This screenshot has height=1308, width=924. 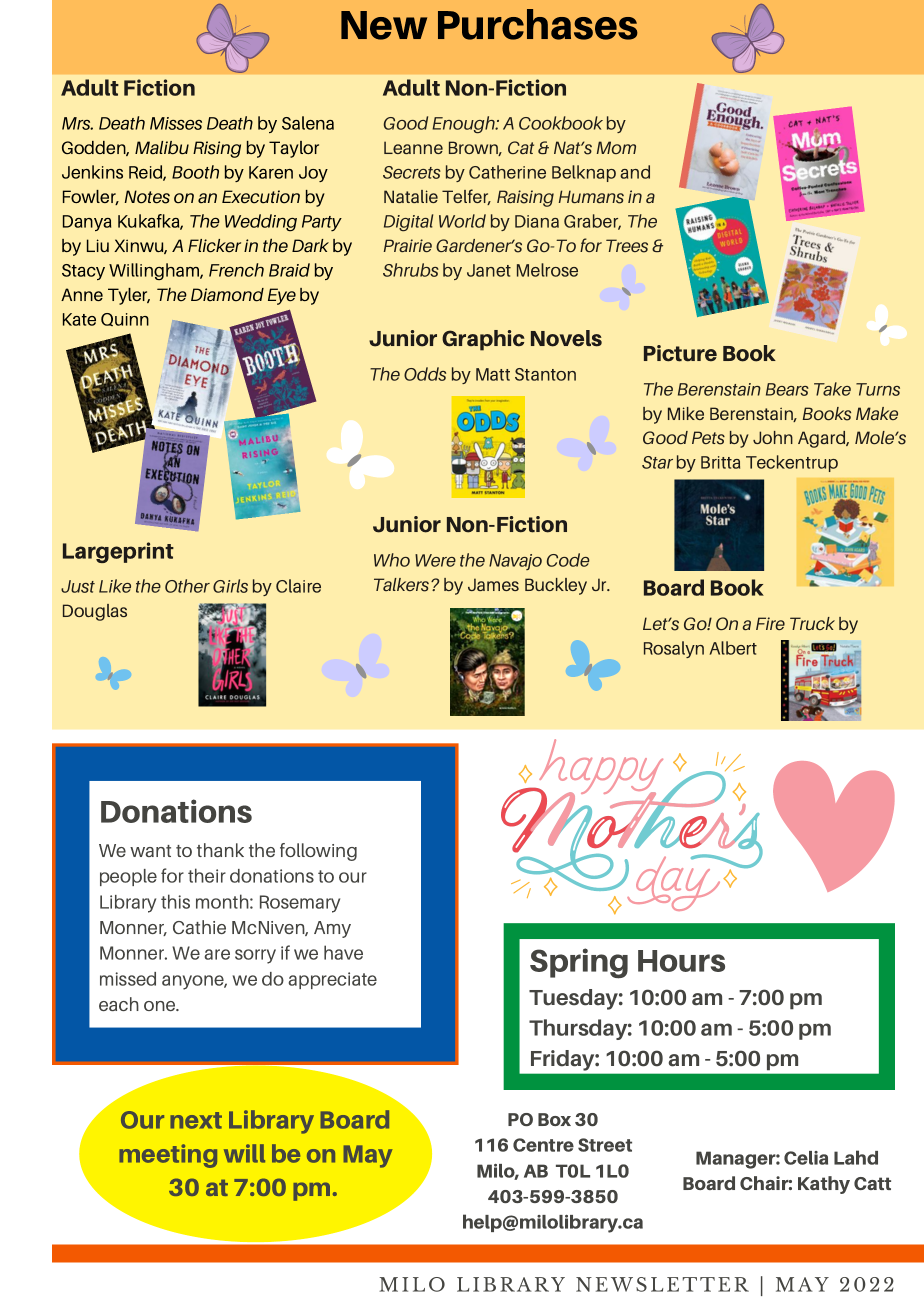 What do you see at coordinates (176, 123) in the screenshot?
I see `Misses` at bounding box center [176, 123].
